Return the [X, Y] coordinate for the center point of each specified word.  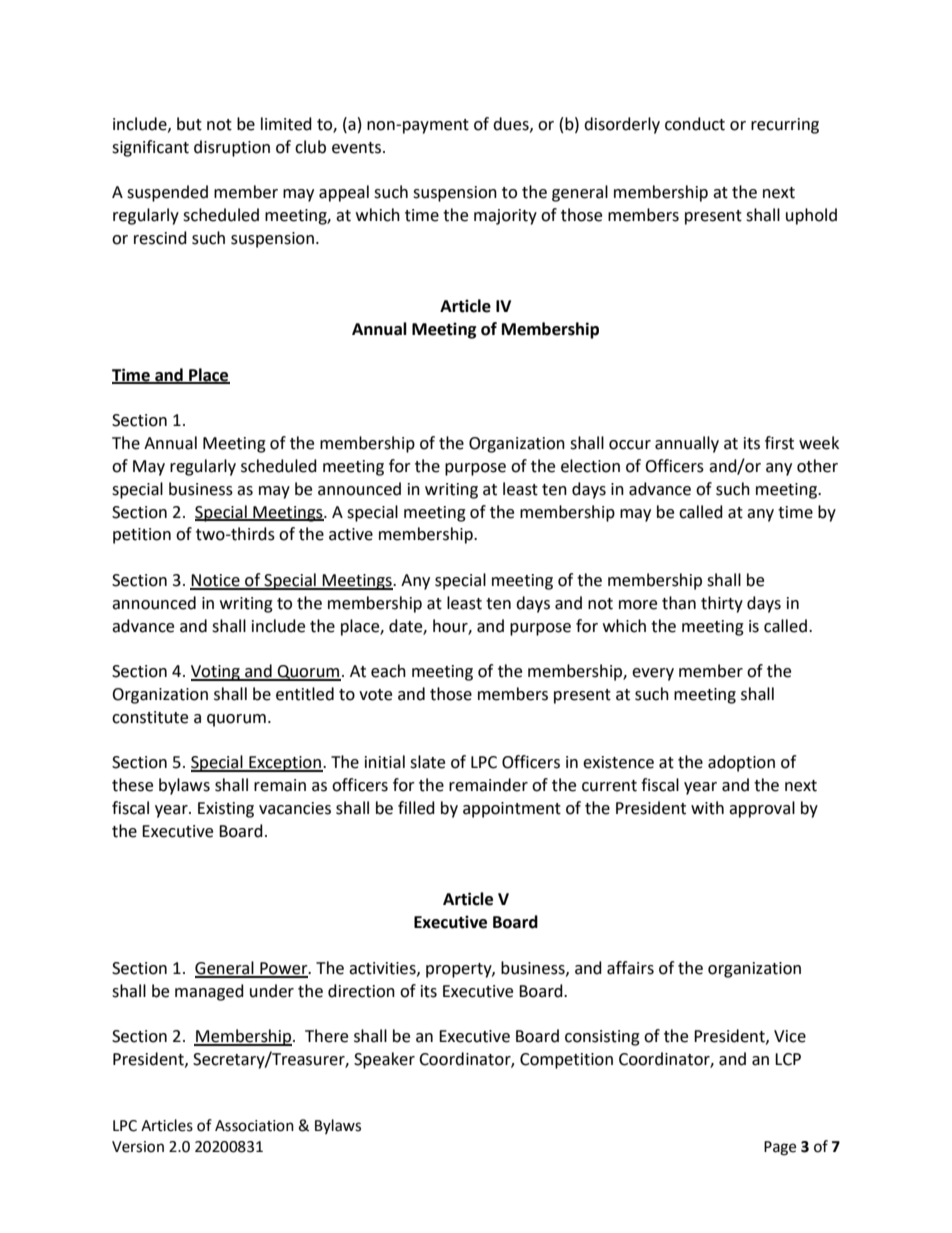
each [388, 671]
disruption [232, 148]
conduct [695, 124]
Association [254, 1126]
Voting [216, 673]
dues [512, 124]
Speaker [384, 1060]
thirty [722, 604]
